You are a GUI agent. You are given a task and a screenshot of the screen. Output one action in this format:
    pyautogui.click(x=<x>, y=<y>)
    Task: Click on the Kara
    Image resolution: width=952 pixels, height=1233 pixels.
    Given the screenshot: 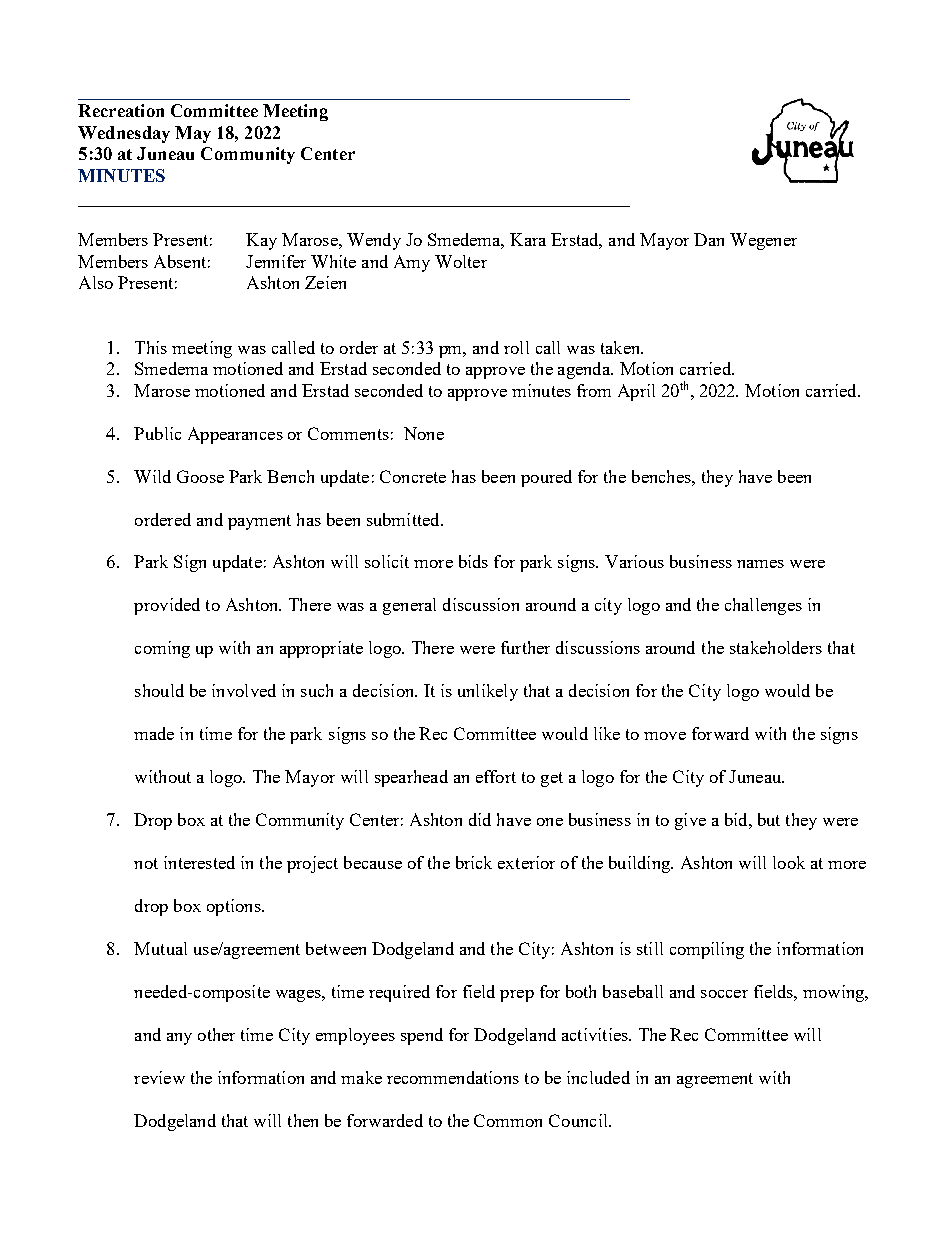 What is the action you would take?
    pyautogui.click(x=528, y=239)
